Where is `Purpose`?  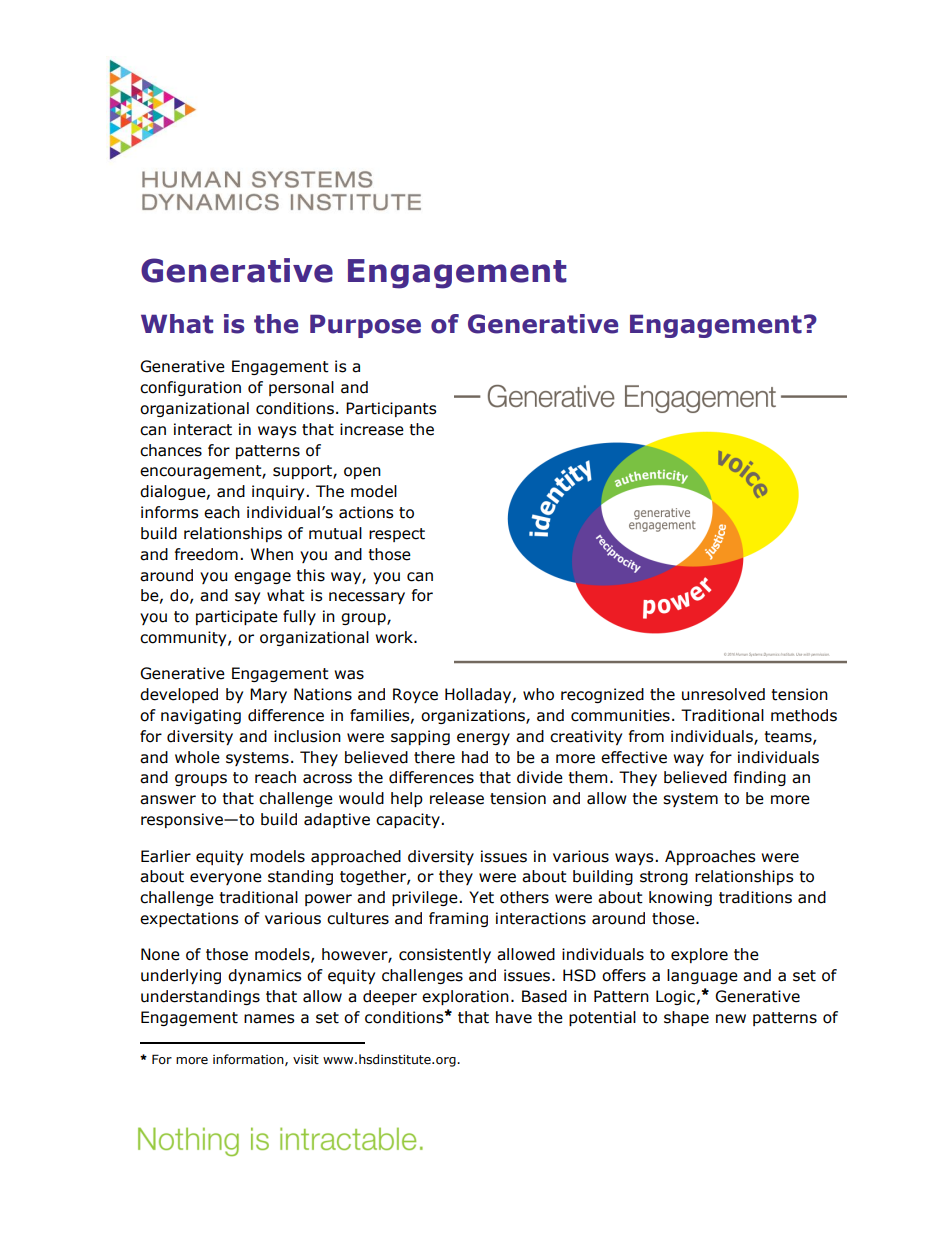 Purpose is located at coordinates (365, 326).
